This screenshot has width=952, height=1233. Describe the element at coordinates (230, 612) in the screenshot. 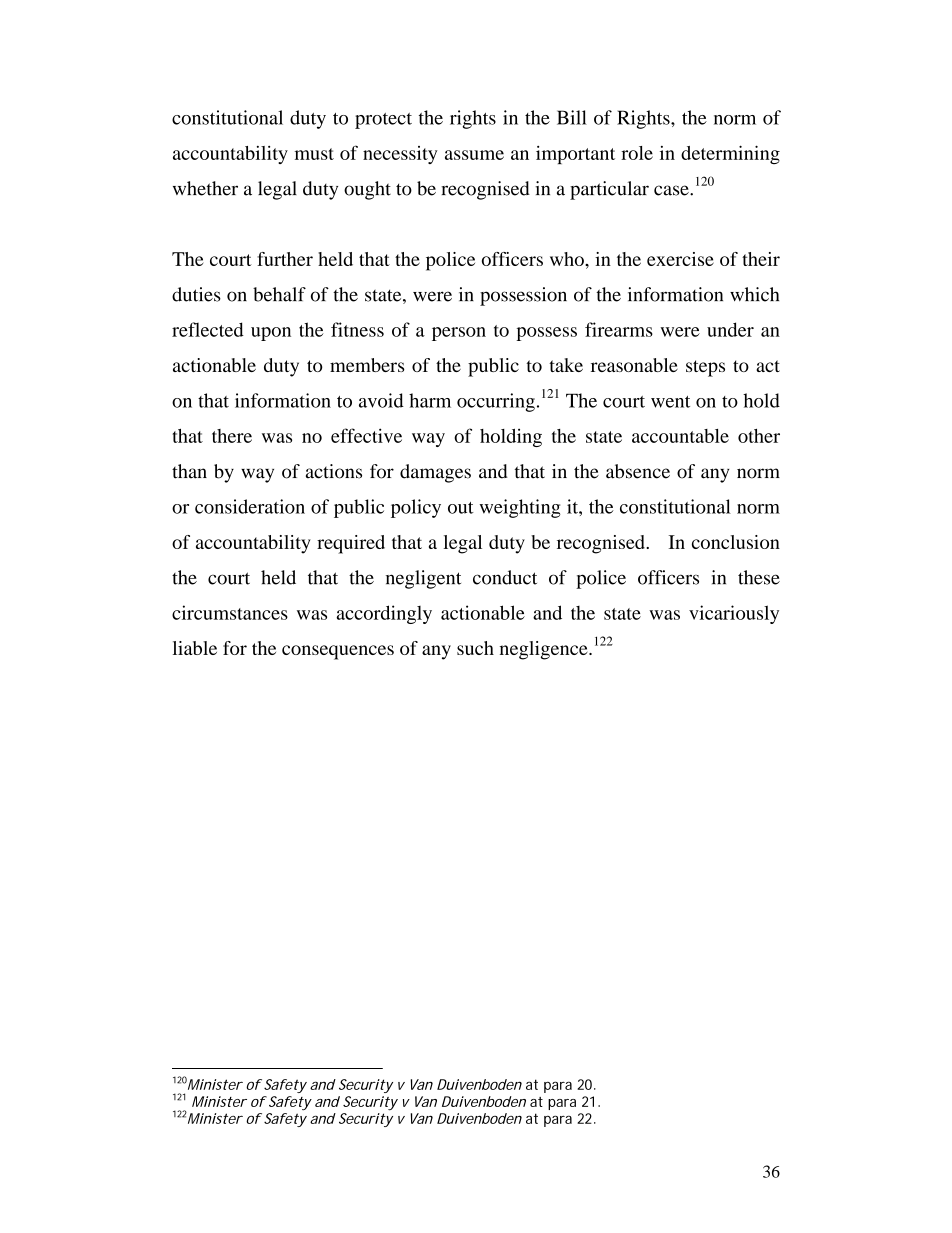

I see `circumstances` at that location.
